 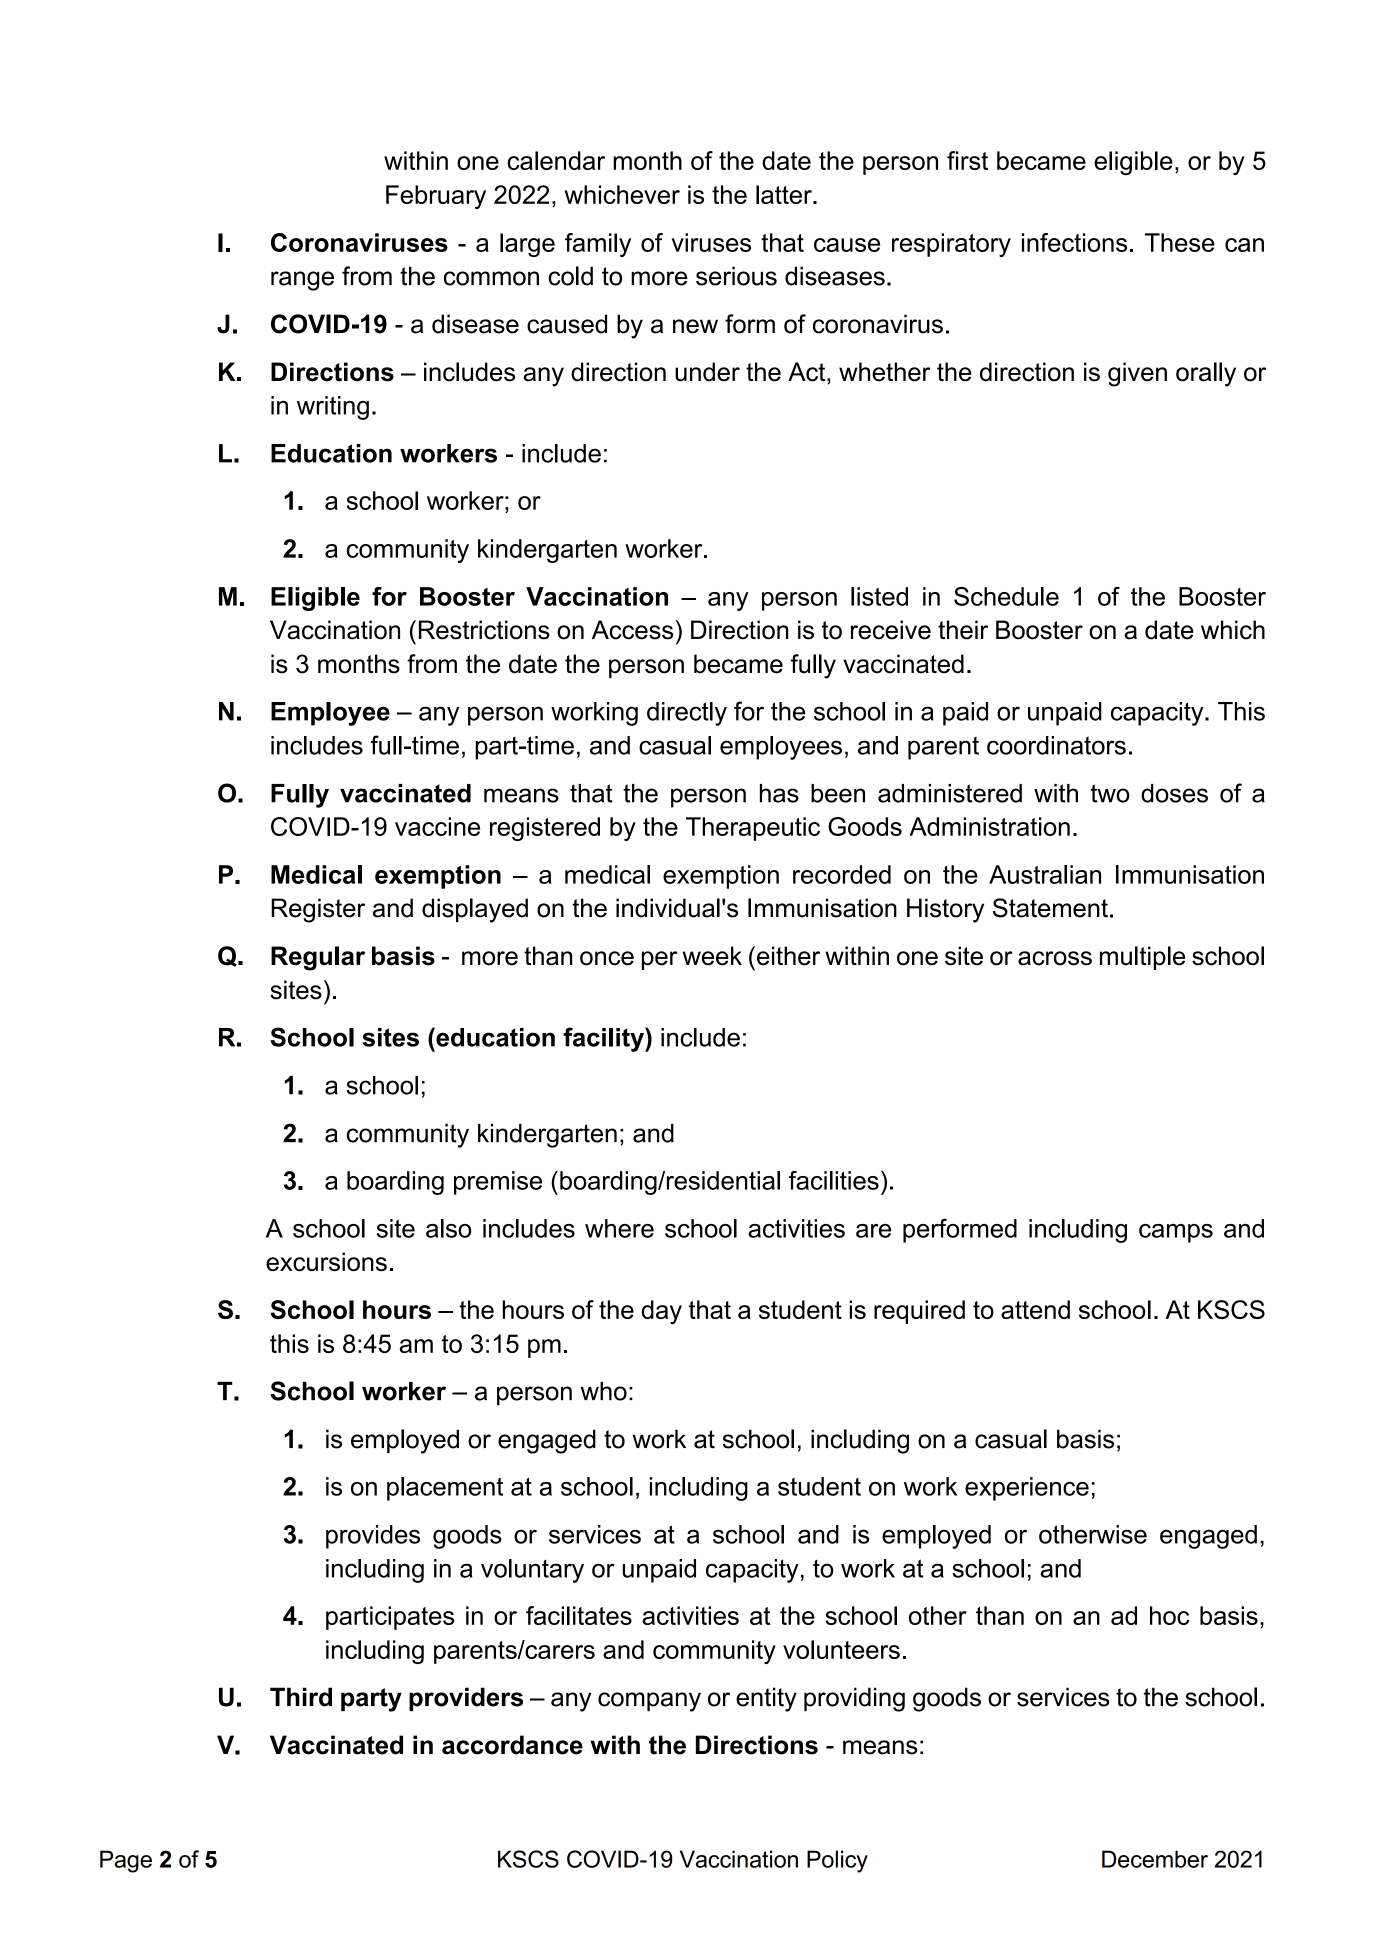 I want to click on Regular, so click(x=318, y=958).
